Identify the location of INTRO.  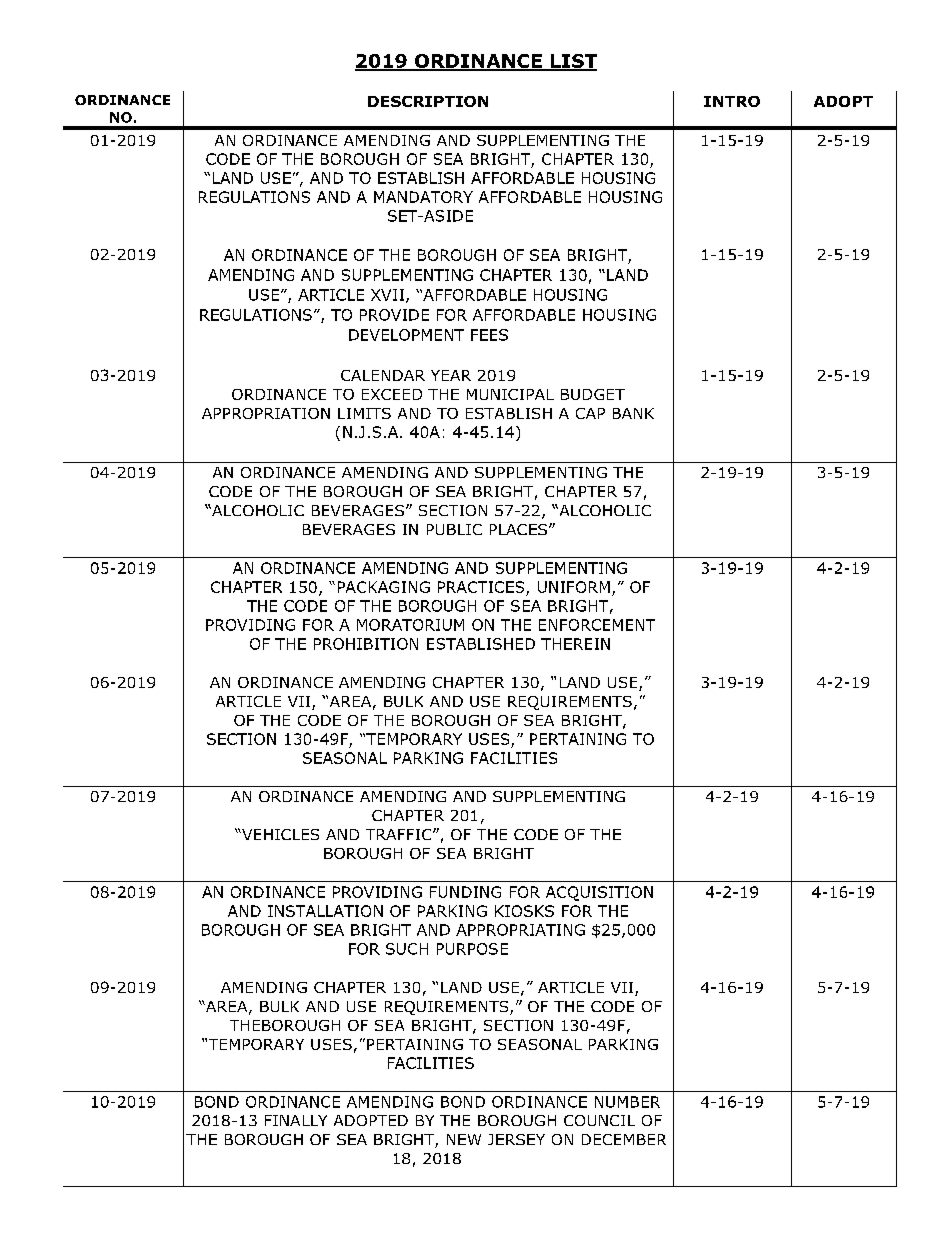
(732, 101).
